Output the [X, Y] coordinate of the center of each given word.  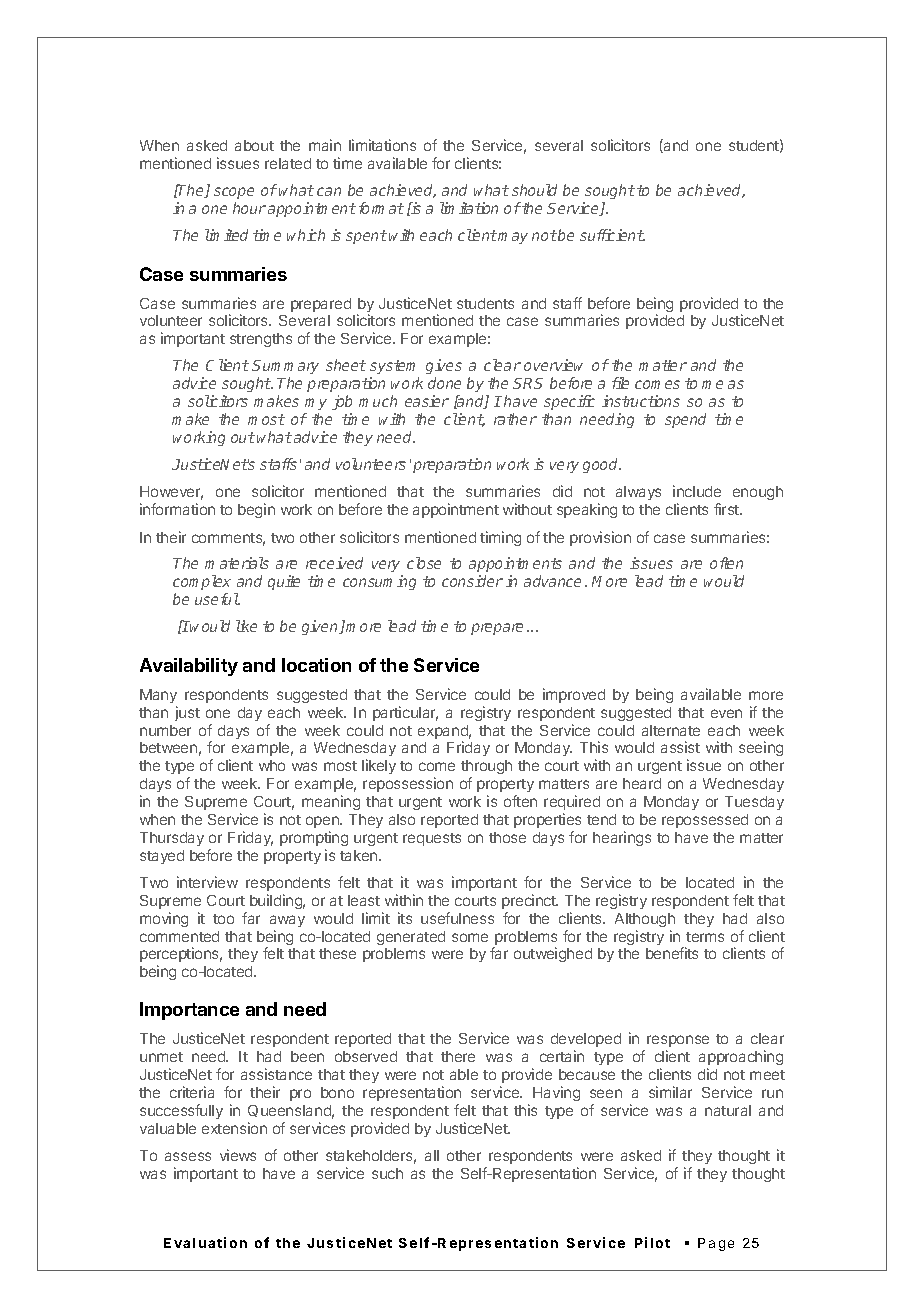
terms [705, 937]
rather [515, 419]
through [486, 769]
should [534, 190]
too [223, 919]
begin [256, 510]
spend [685, 420]
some [470, 937]
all [432, 1155]
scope [234, 193]
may [513, 238]
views [238, 1155]
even [726, 713]
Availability [189, 667]
